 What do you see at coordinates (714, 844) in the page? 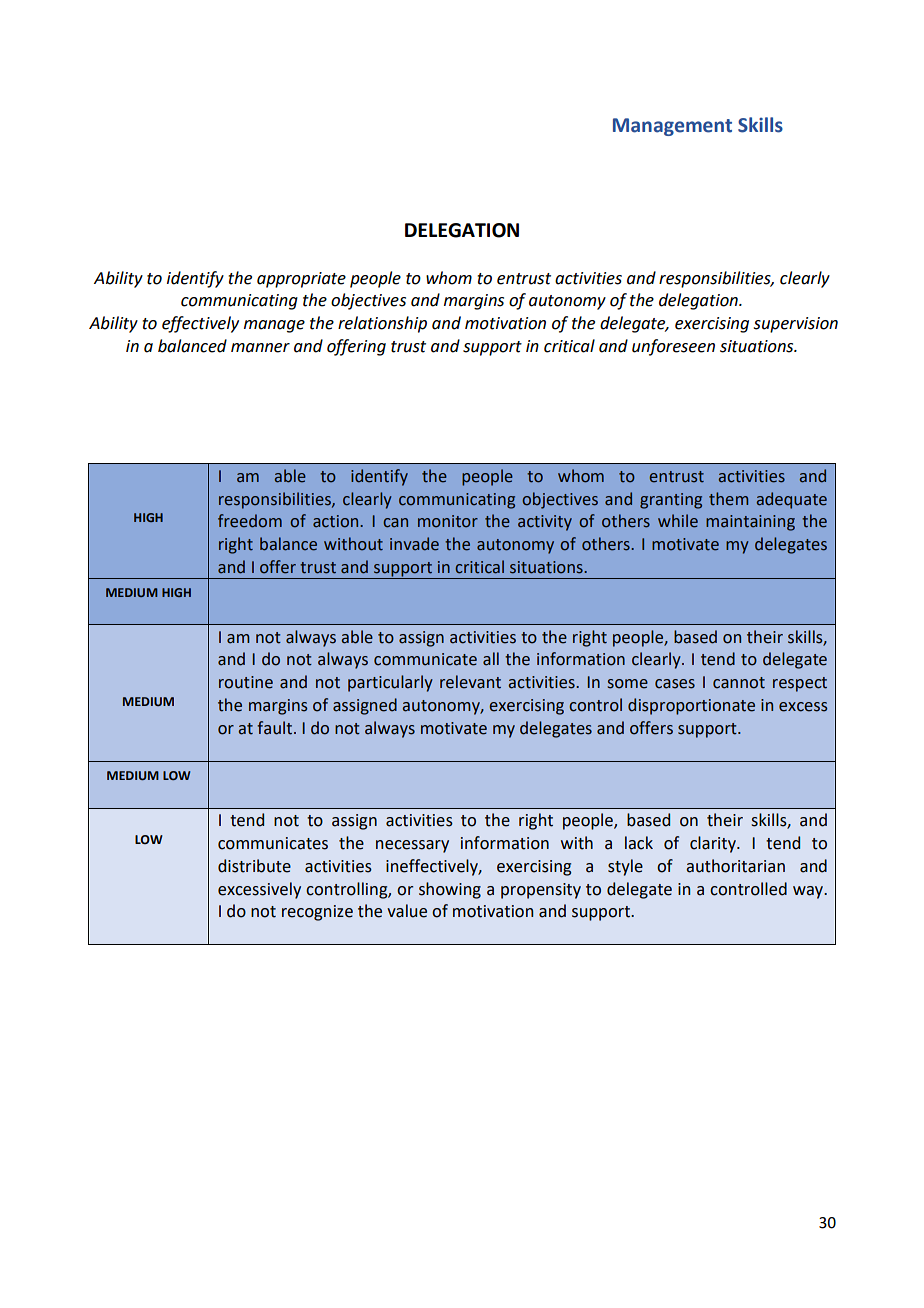
I see `clarity` at bounding box center [714, 844].
